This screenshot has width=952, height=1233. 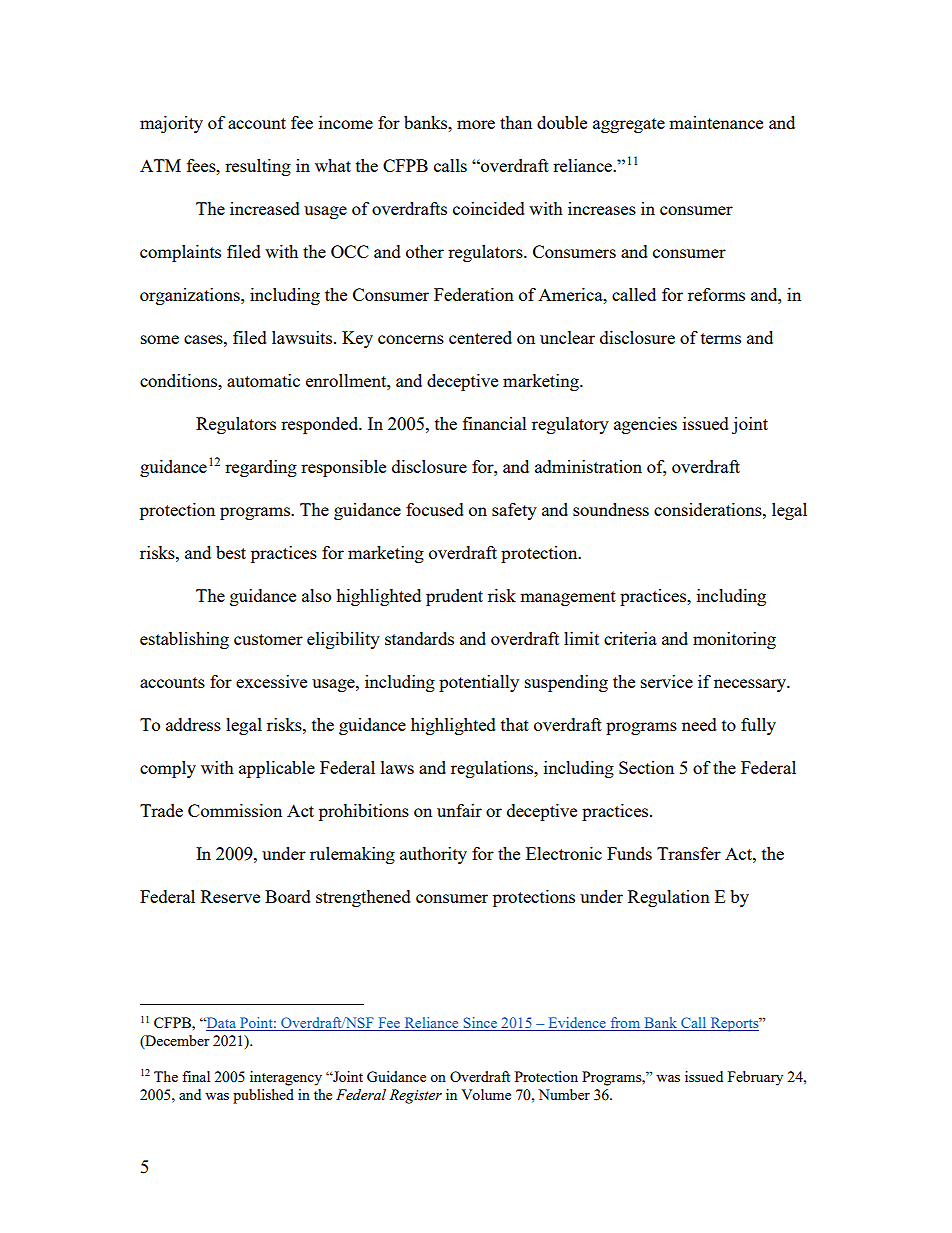 I want to click on centered, so click(x=480, y=337).
